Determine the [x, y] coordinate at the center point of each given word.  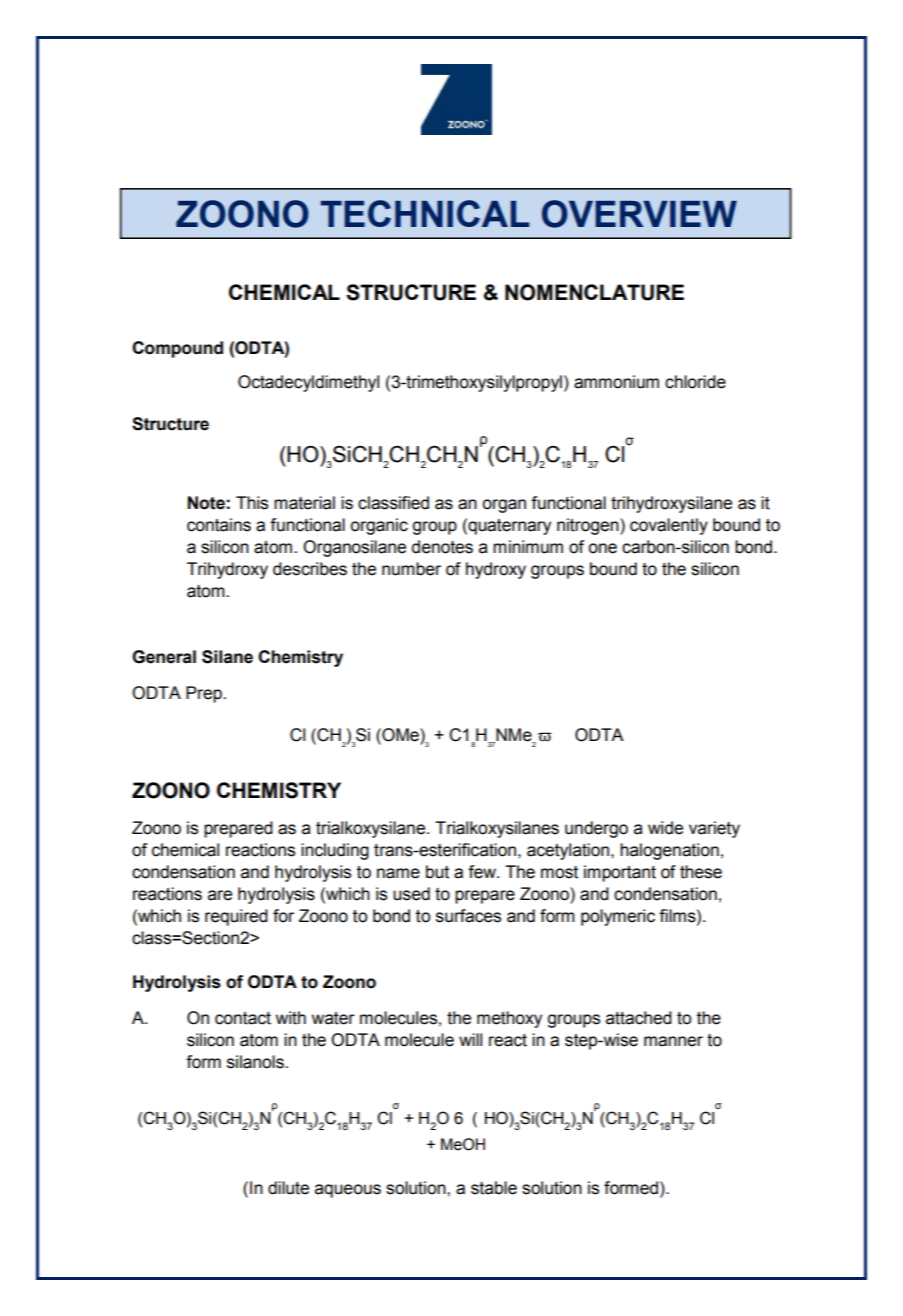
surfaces [468, 916]
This [252, 503]
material [304, 503]
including [335, 851]
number [411, 569]
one [603, 548]
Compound [177, 349]
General [164, 657]
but [437, 872]
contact [243, 1018]
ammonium [616, 382]
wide [665, 828]
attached [639, 1018]
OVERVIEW [639, 214]
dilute [288, 1188]
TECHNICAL [425, 213]
